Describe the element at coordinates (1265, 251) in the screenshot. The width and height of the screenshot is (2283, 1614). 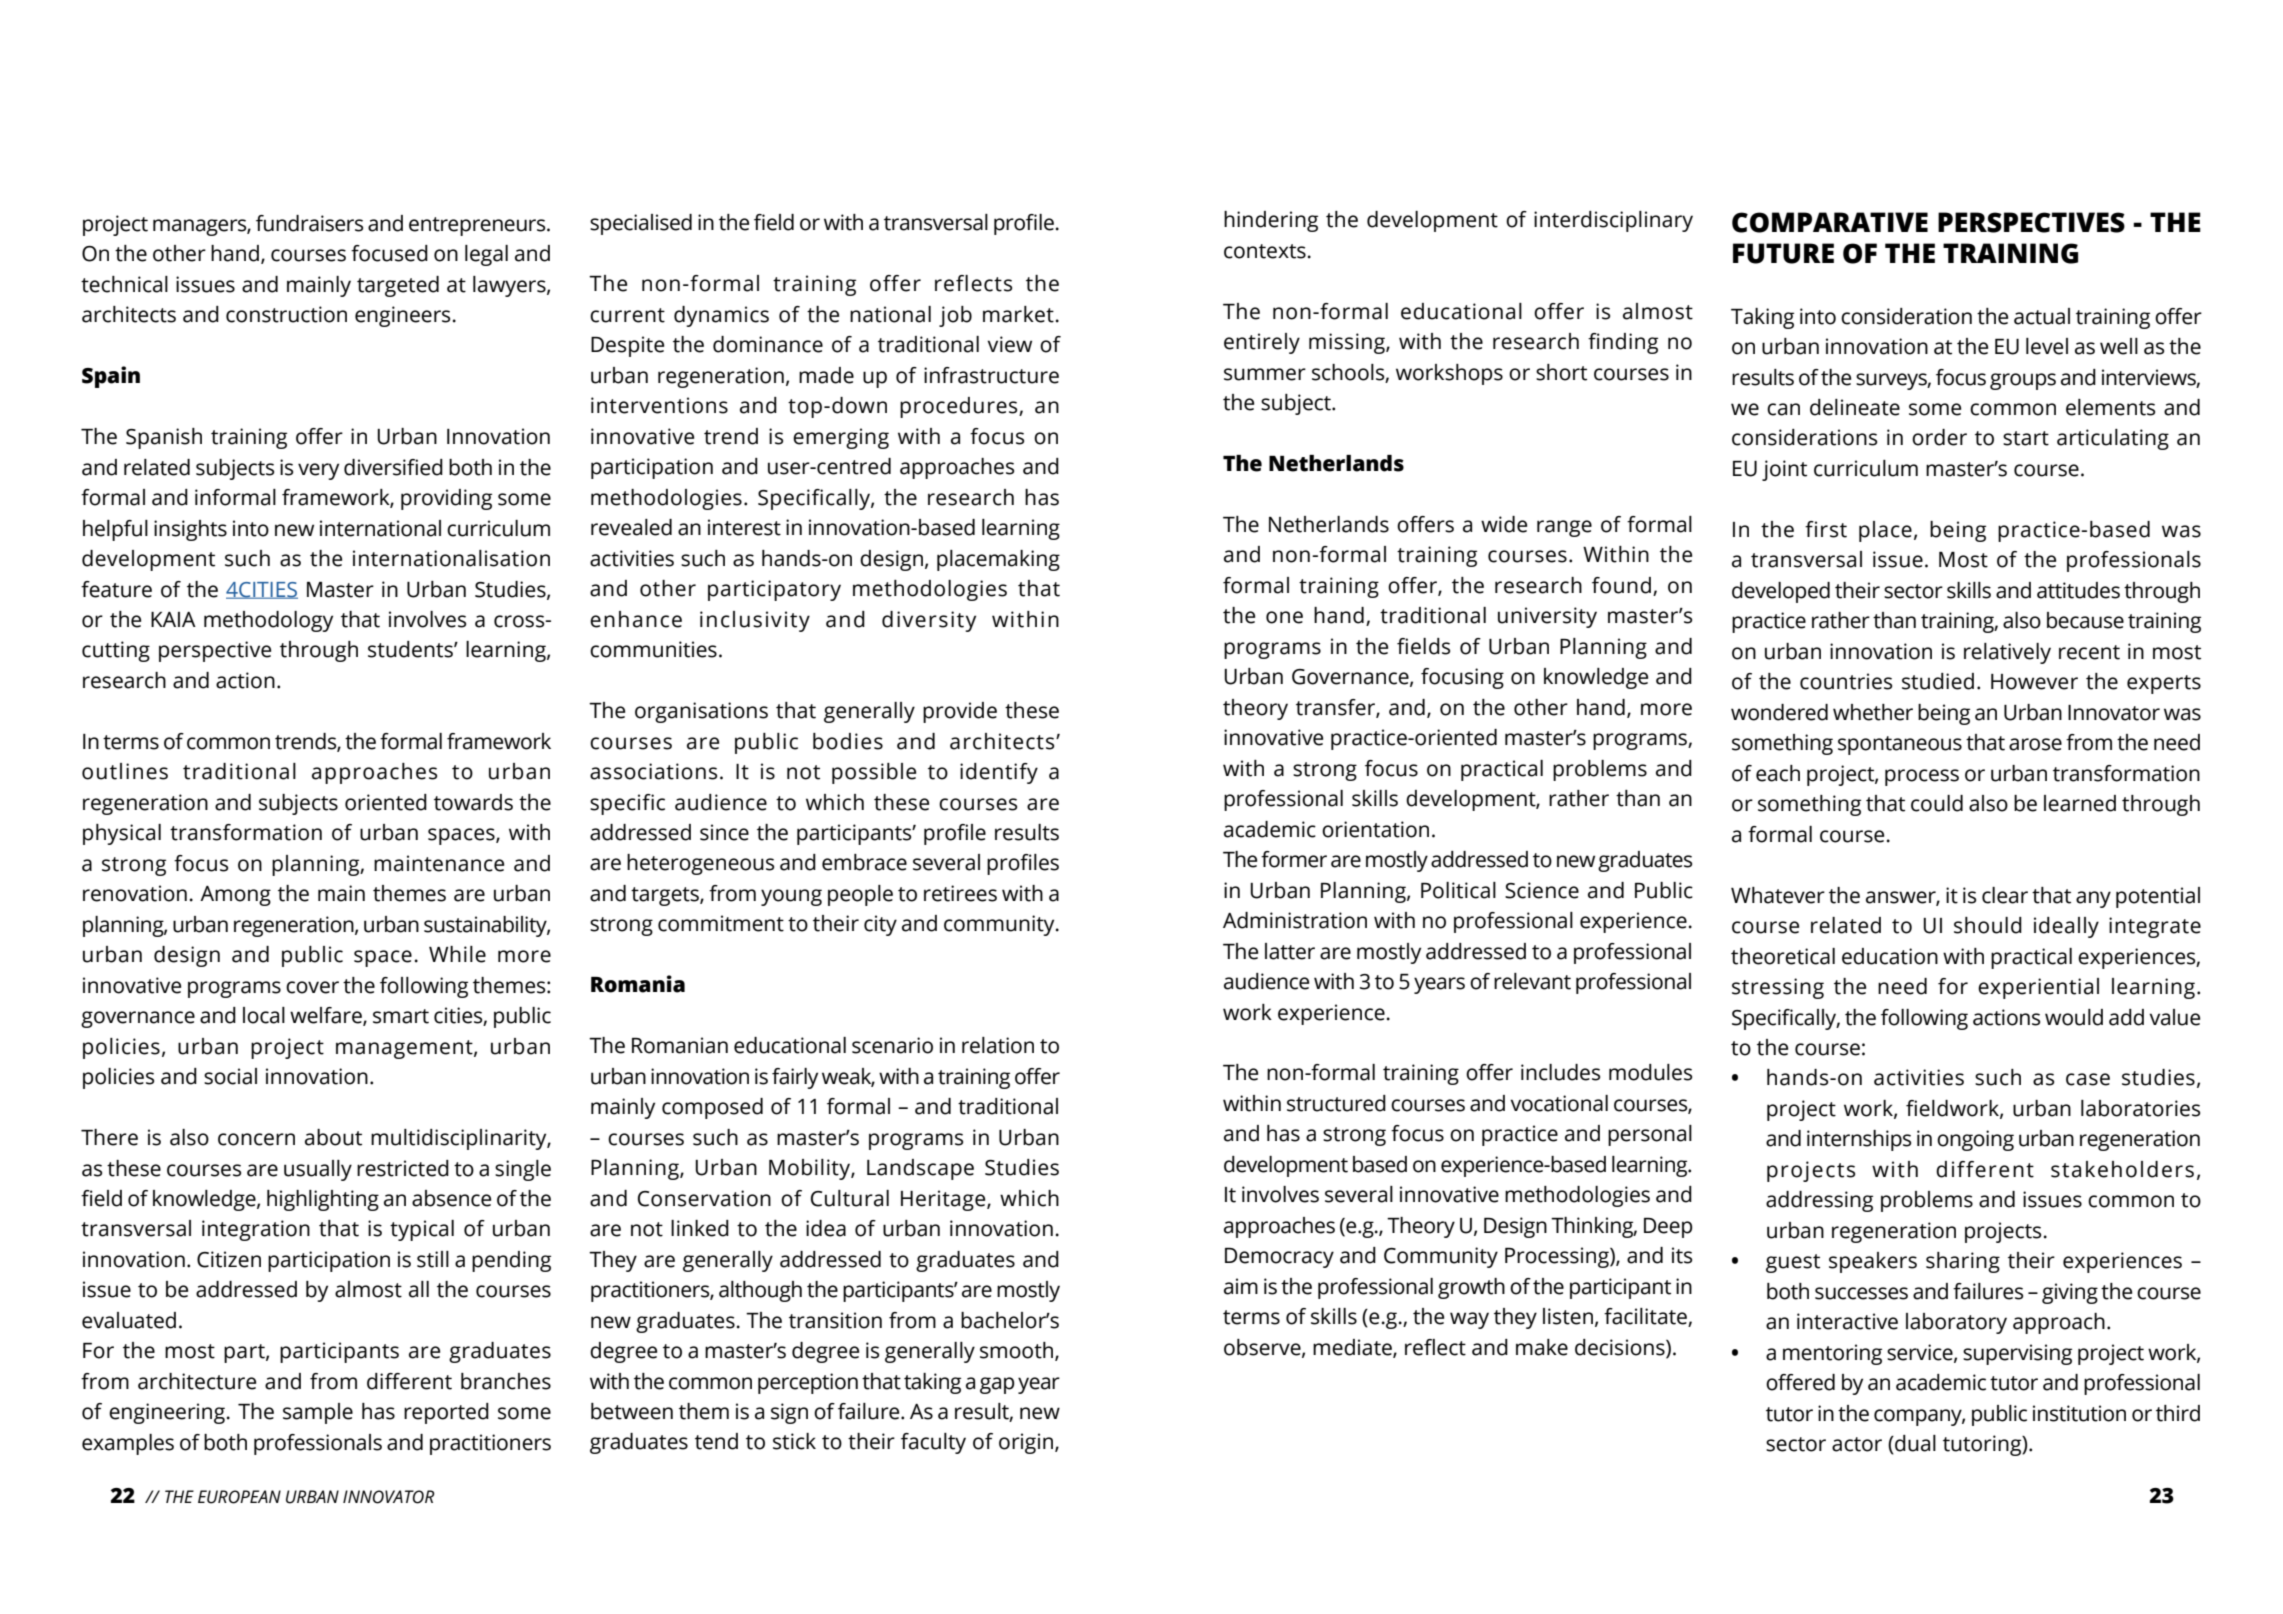
I see `contexts` at that location.
